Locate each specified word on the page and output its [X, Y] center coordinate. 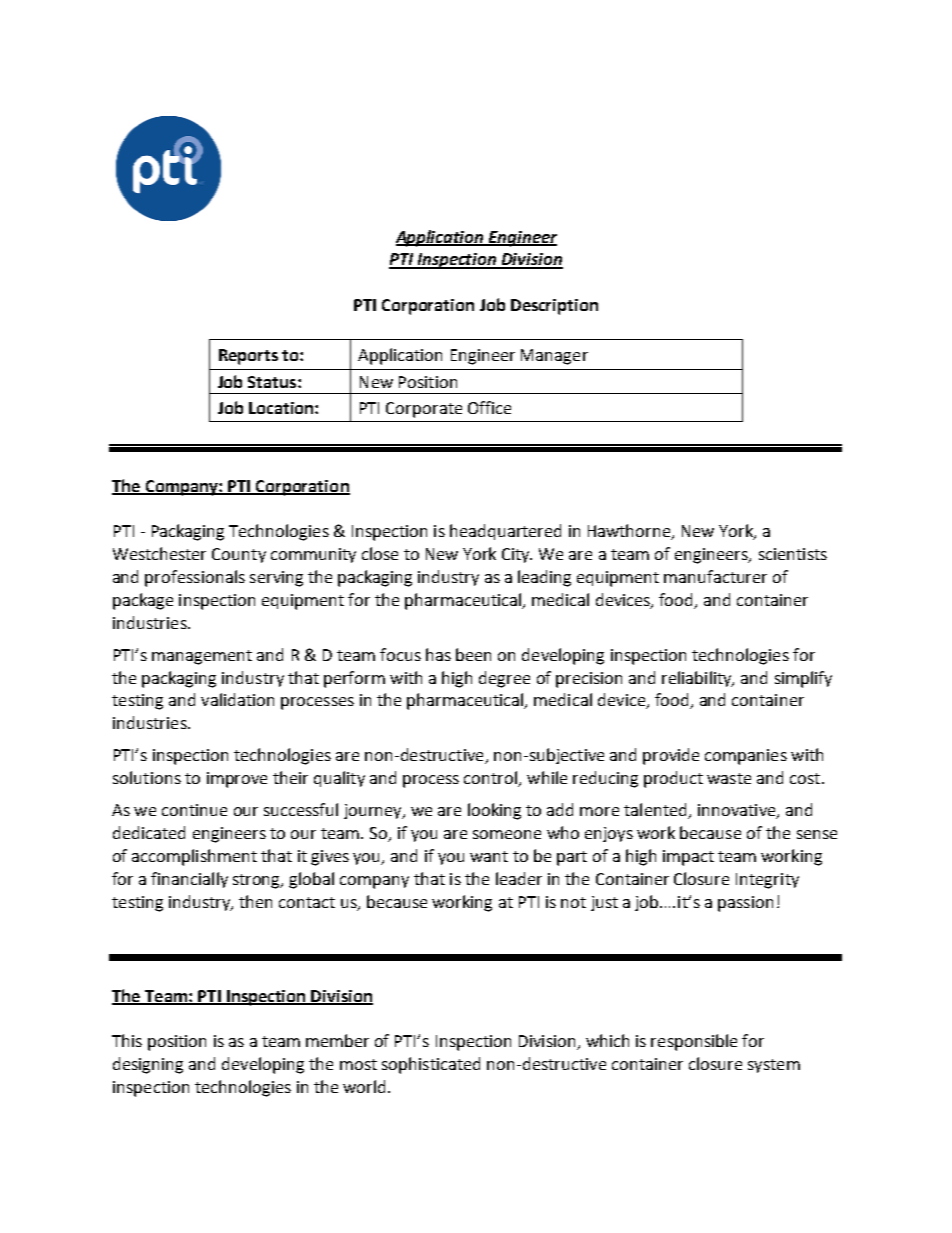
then [255, 901]
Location [282, 408]
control [492, 779]
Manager [554, 357]
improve [237, 780]
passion [745, 904]
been [473, 654]
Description [554, 307]
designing [148, 1065]
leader [519, 878]
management [202, 657]
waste [729, 778]
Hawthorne [630, 532]
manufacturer [715, 576]
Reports [248, 357]
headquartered [505, 532]
